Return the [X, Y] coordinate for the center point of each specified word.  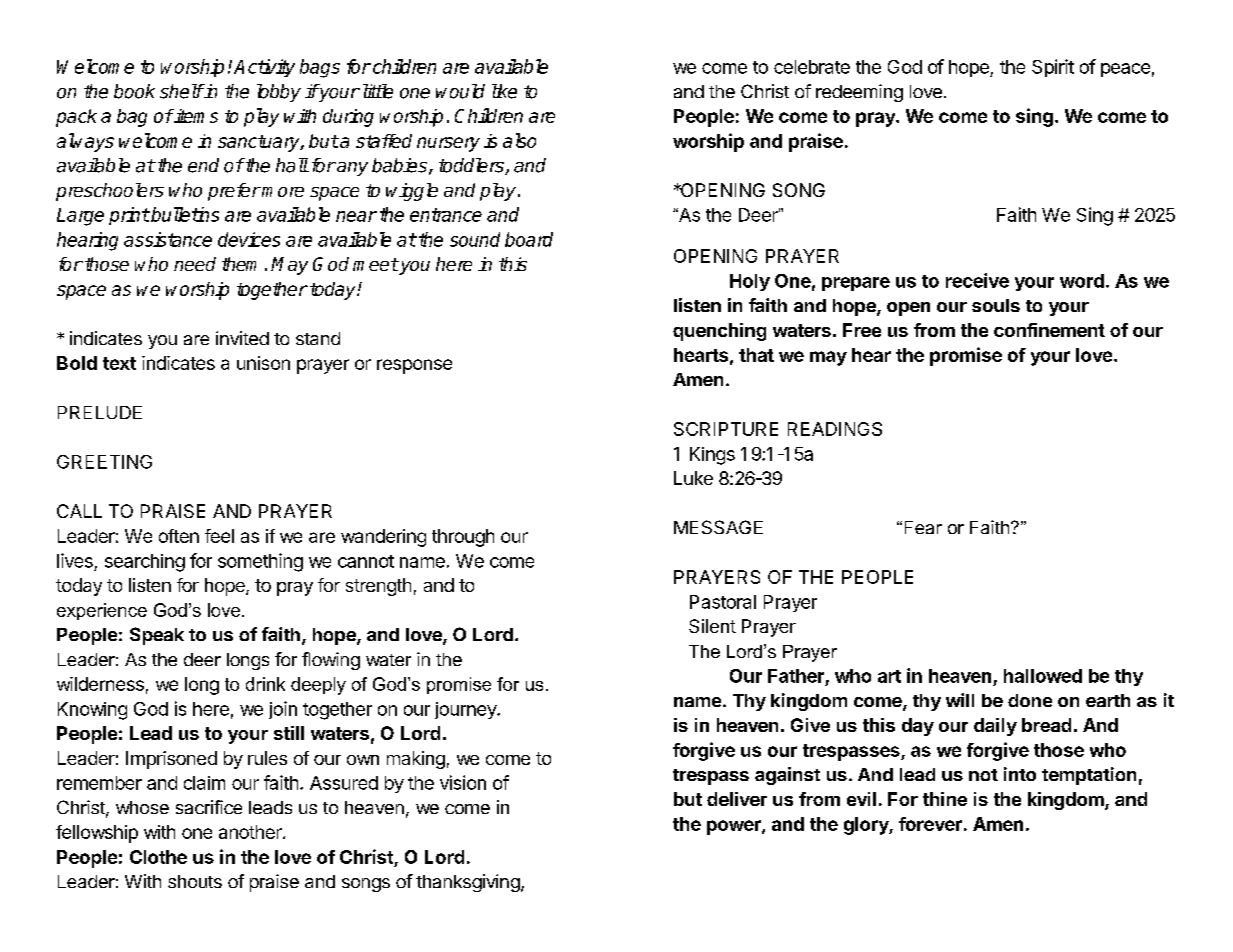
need [195, 264]
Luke [693, 478]
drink [265, 684]
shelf [181, 91]
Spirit [1053, 68]
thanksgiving [469, 883]
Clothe [158, 857]
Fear [923, 527]
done [1030, 700]
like [504, 91]
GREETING [104, 462]
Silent [712, 626]
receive [977, 280]
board [529, 239]
